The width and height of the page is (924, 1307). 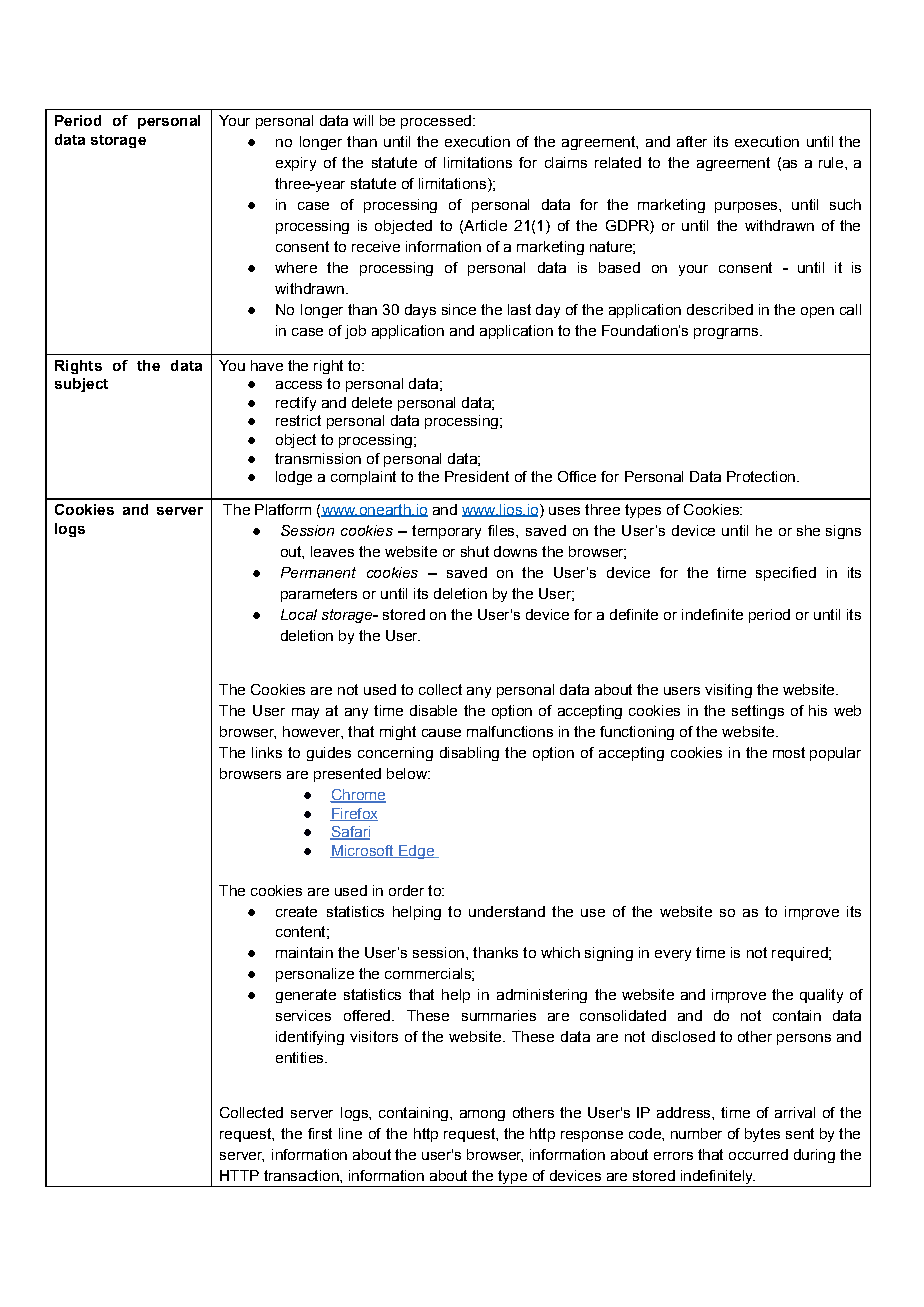 What do you see at coordinates (761, 476) in the page?
I see `Protection` at bounding box center [761, 476].
